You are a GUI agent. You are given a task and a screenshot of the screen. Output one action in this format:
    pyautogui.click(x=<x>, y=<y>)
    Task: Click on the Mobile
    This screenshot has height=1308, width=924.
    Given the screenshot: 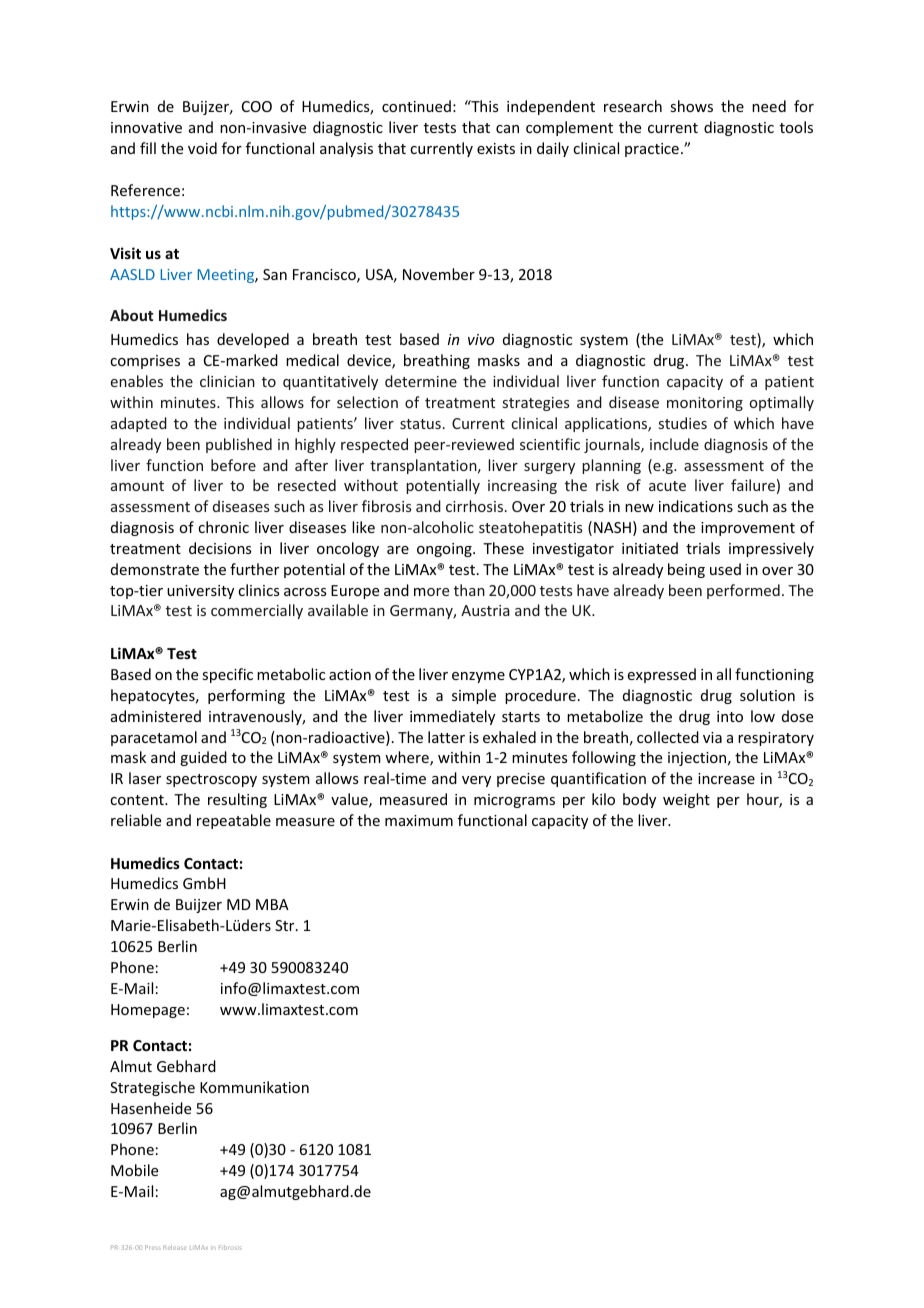 What is the action you would take?
    pyautogui.click(x=134, y=1170)
